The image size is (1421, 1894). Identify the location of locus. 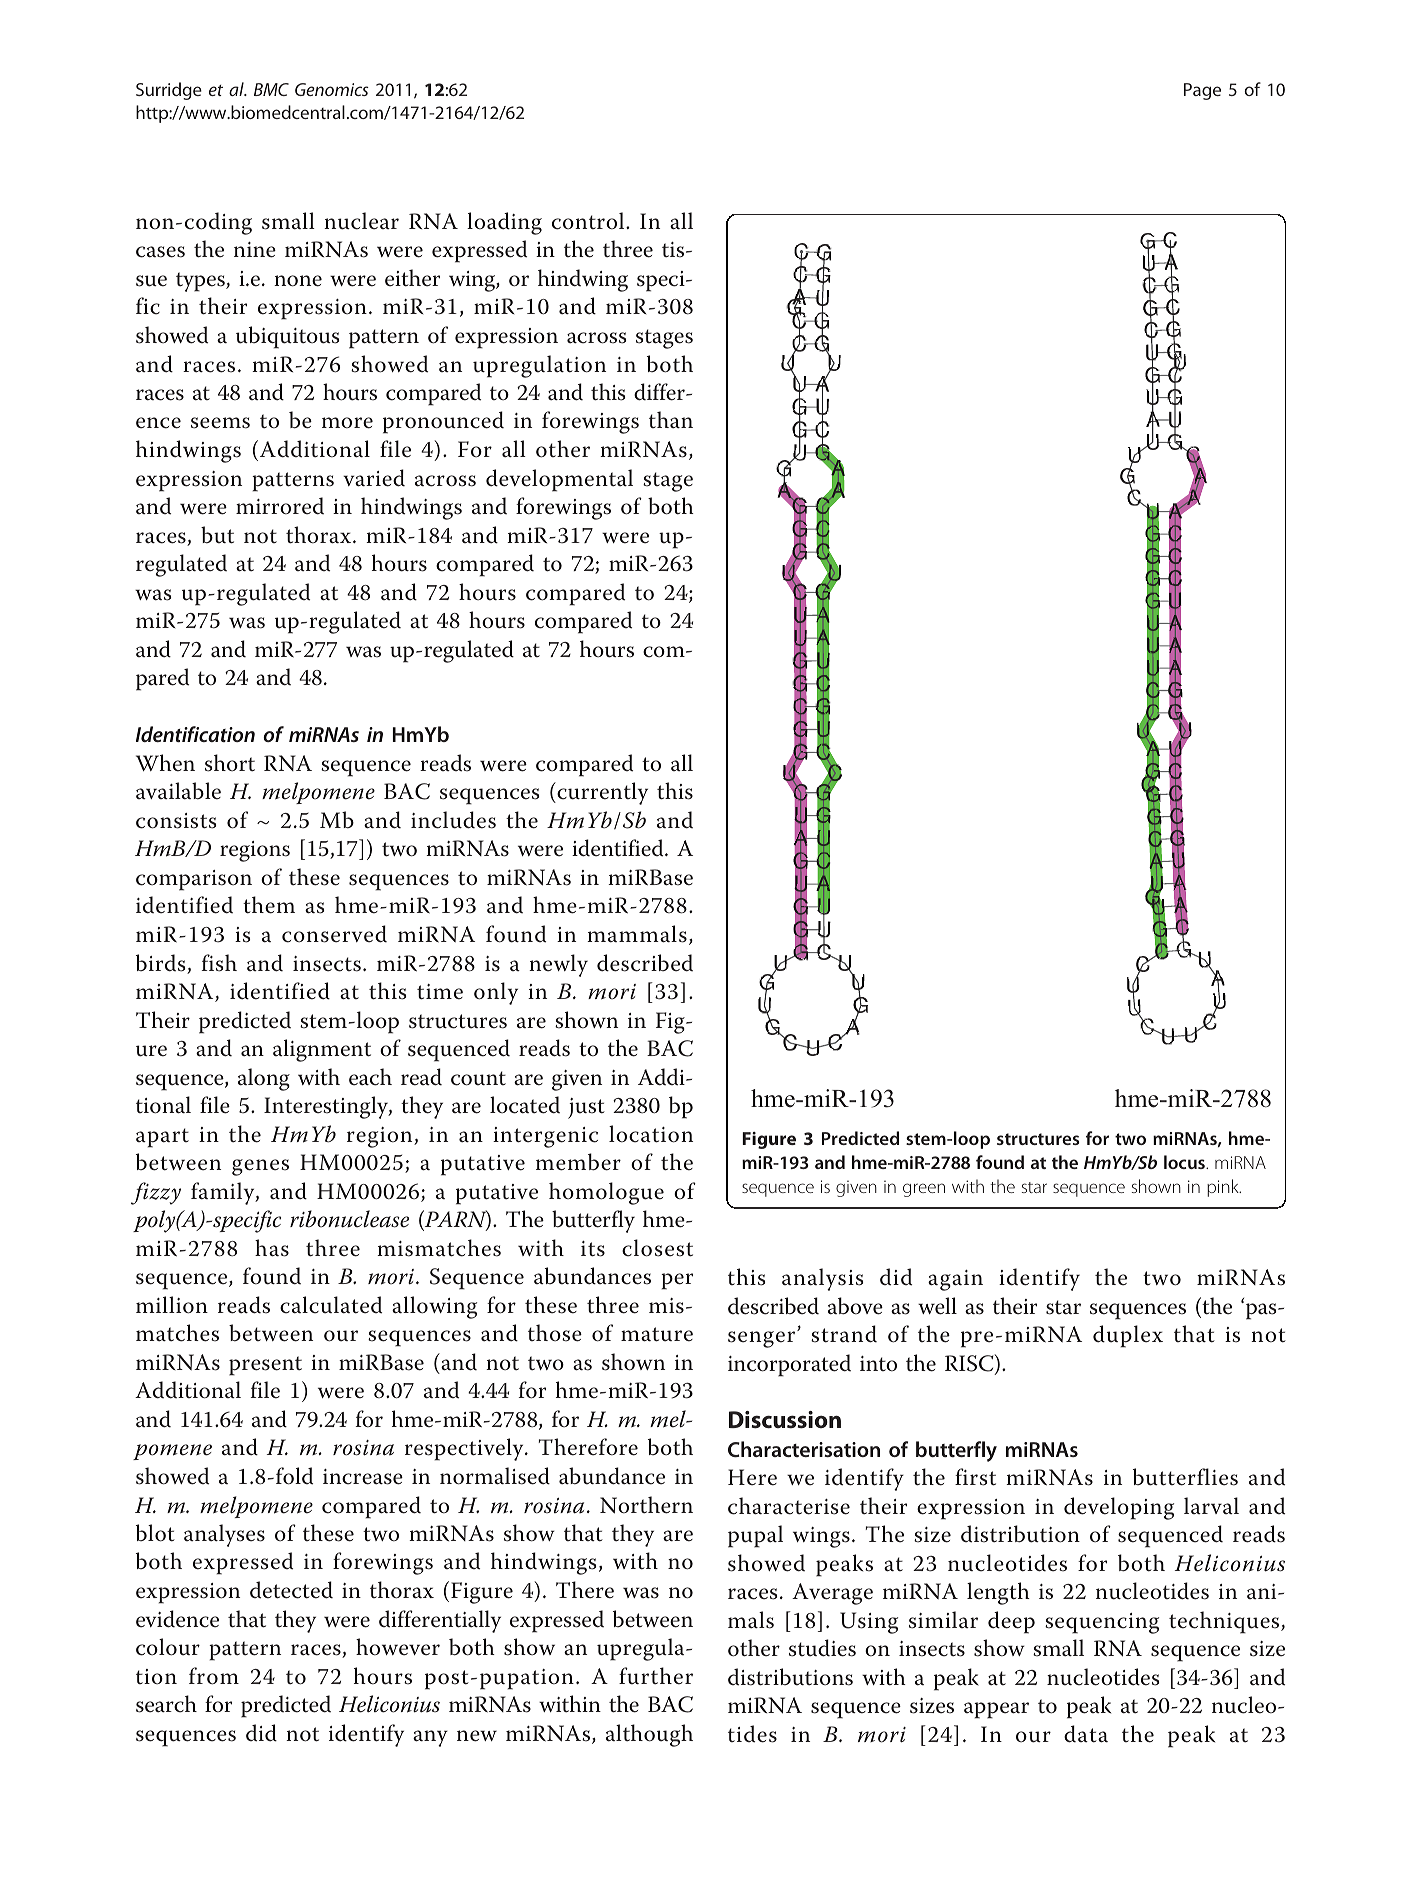
(1185, 1162).
